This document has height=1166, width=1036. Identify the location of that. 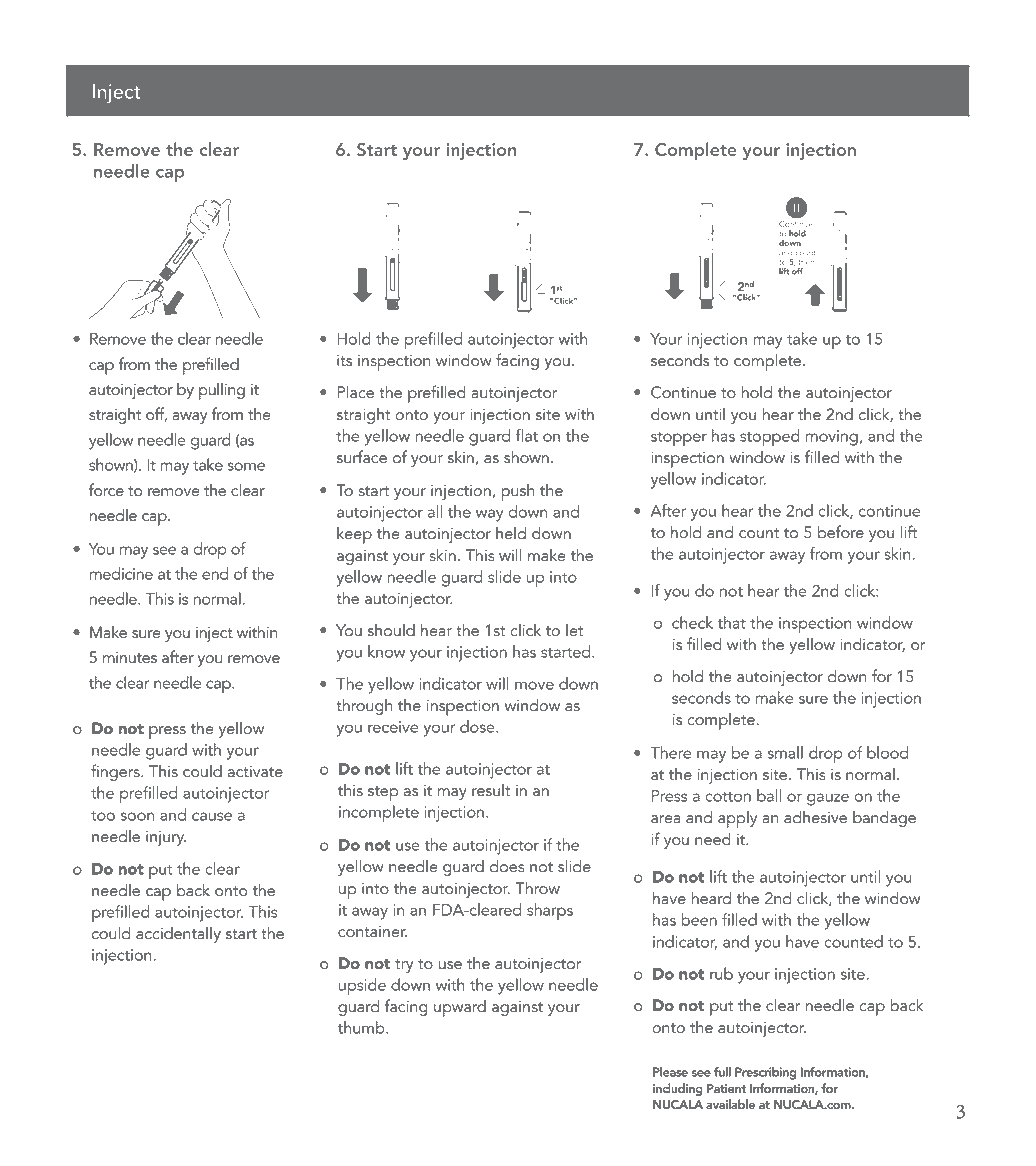
(732, 622).
